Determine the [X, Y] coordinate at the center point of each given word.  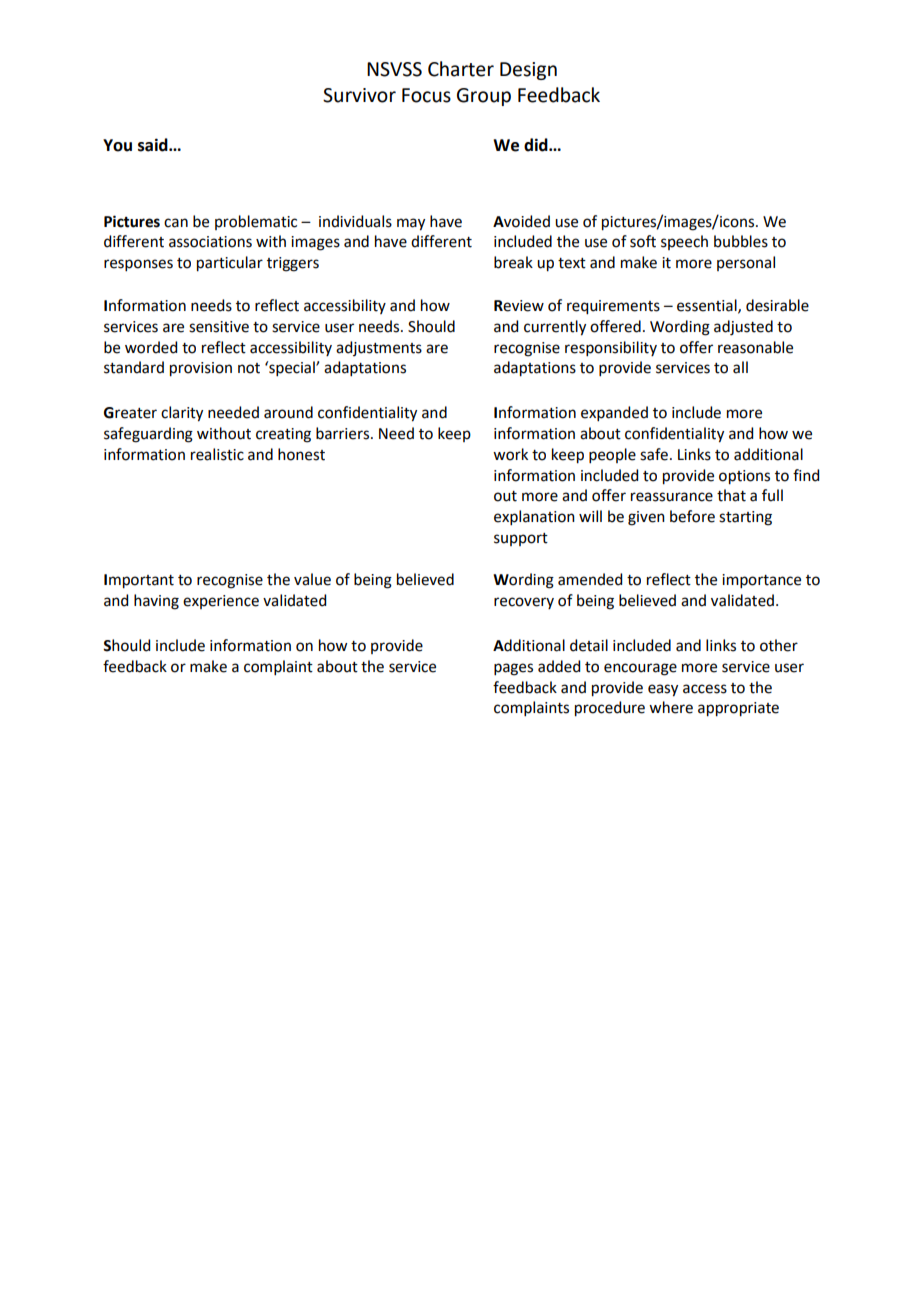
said [154, 145]
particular [230, 264]
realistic [217, 454]
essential [708, 306]
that [731, 495]
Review [519, 306]
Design [528, 71]
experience [221, 602]
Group [484, 97]
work [510, 454]
